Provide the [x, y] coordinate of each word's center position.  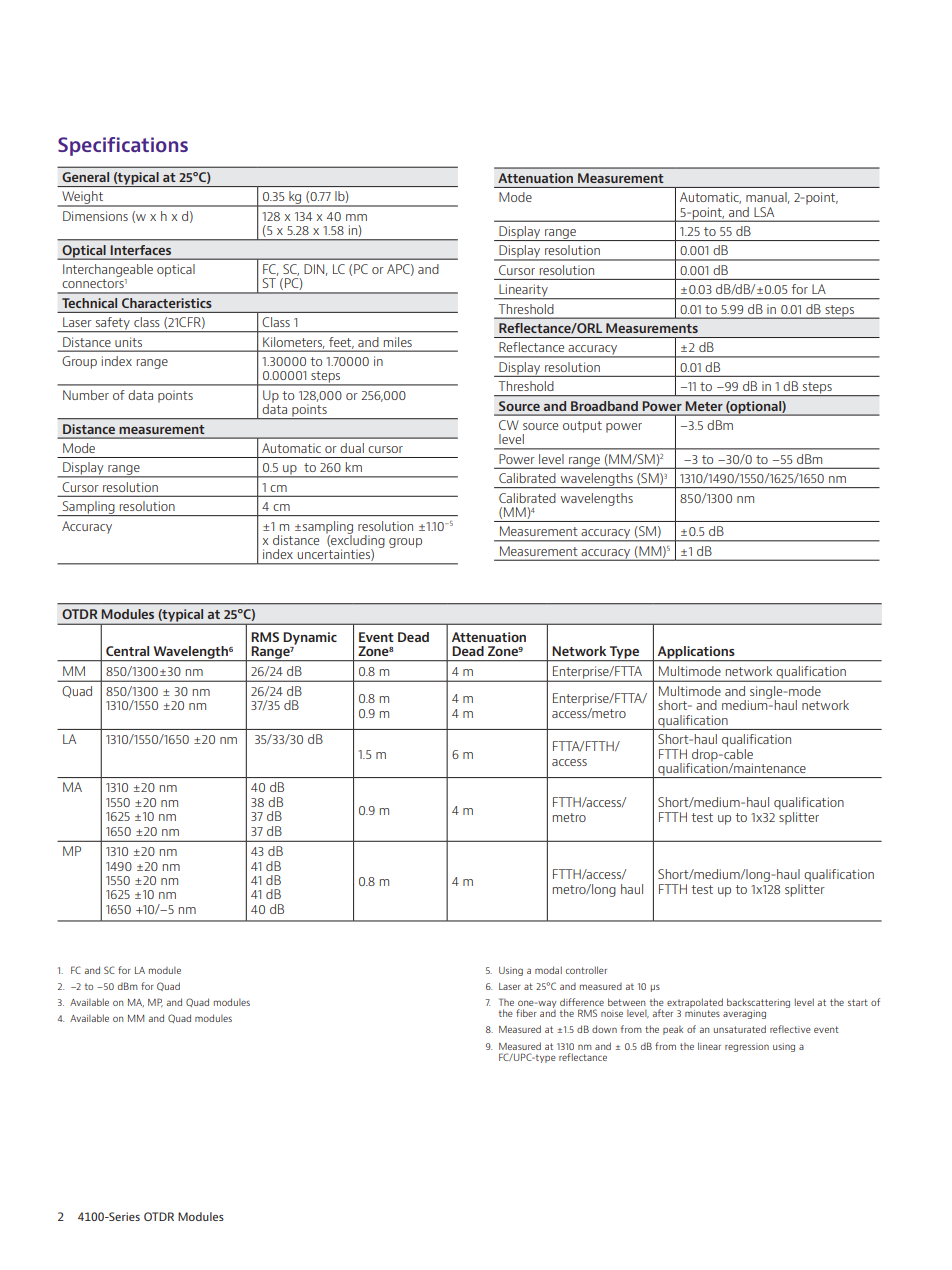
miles [398, 342]
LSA [764, 212]
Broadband [604, 406]
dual [352, 448]
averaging [744, 1014]
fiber [526, 1013]
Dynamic [310, 638]
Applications [696, 653]
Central [127, 651]
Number [86, 395]
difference [582, 1002]
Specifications [123, 146]
